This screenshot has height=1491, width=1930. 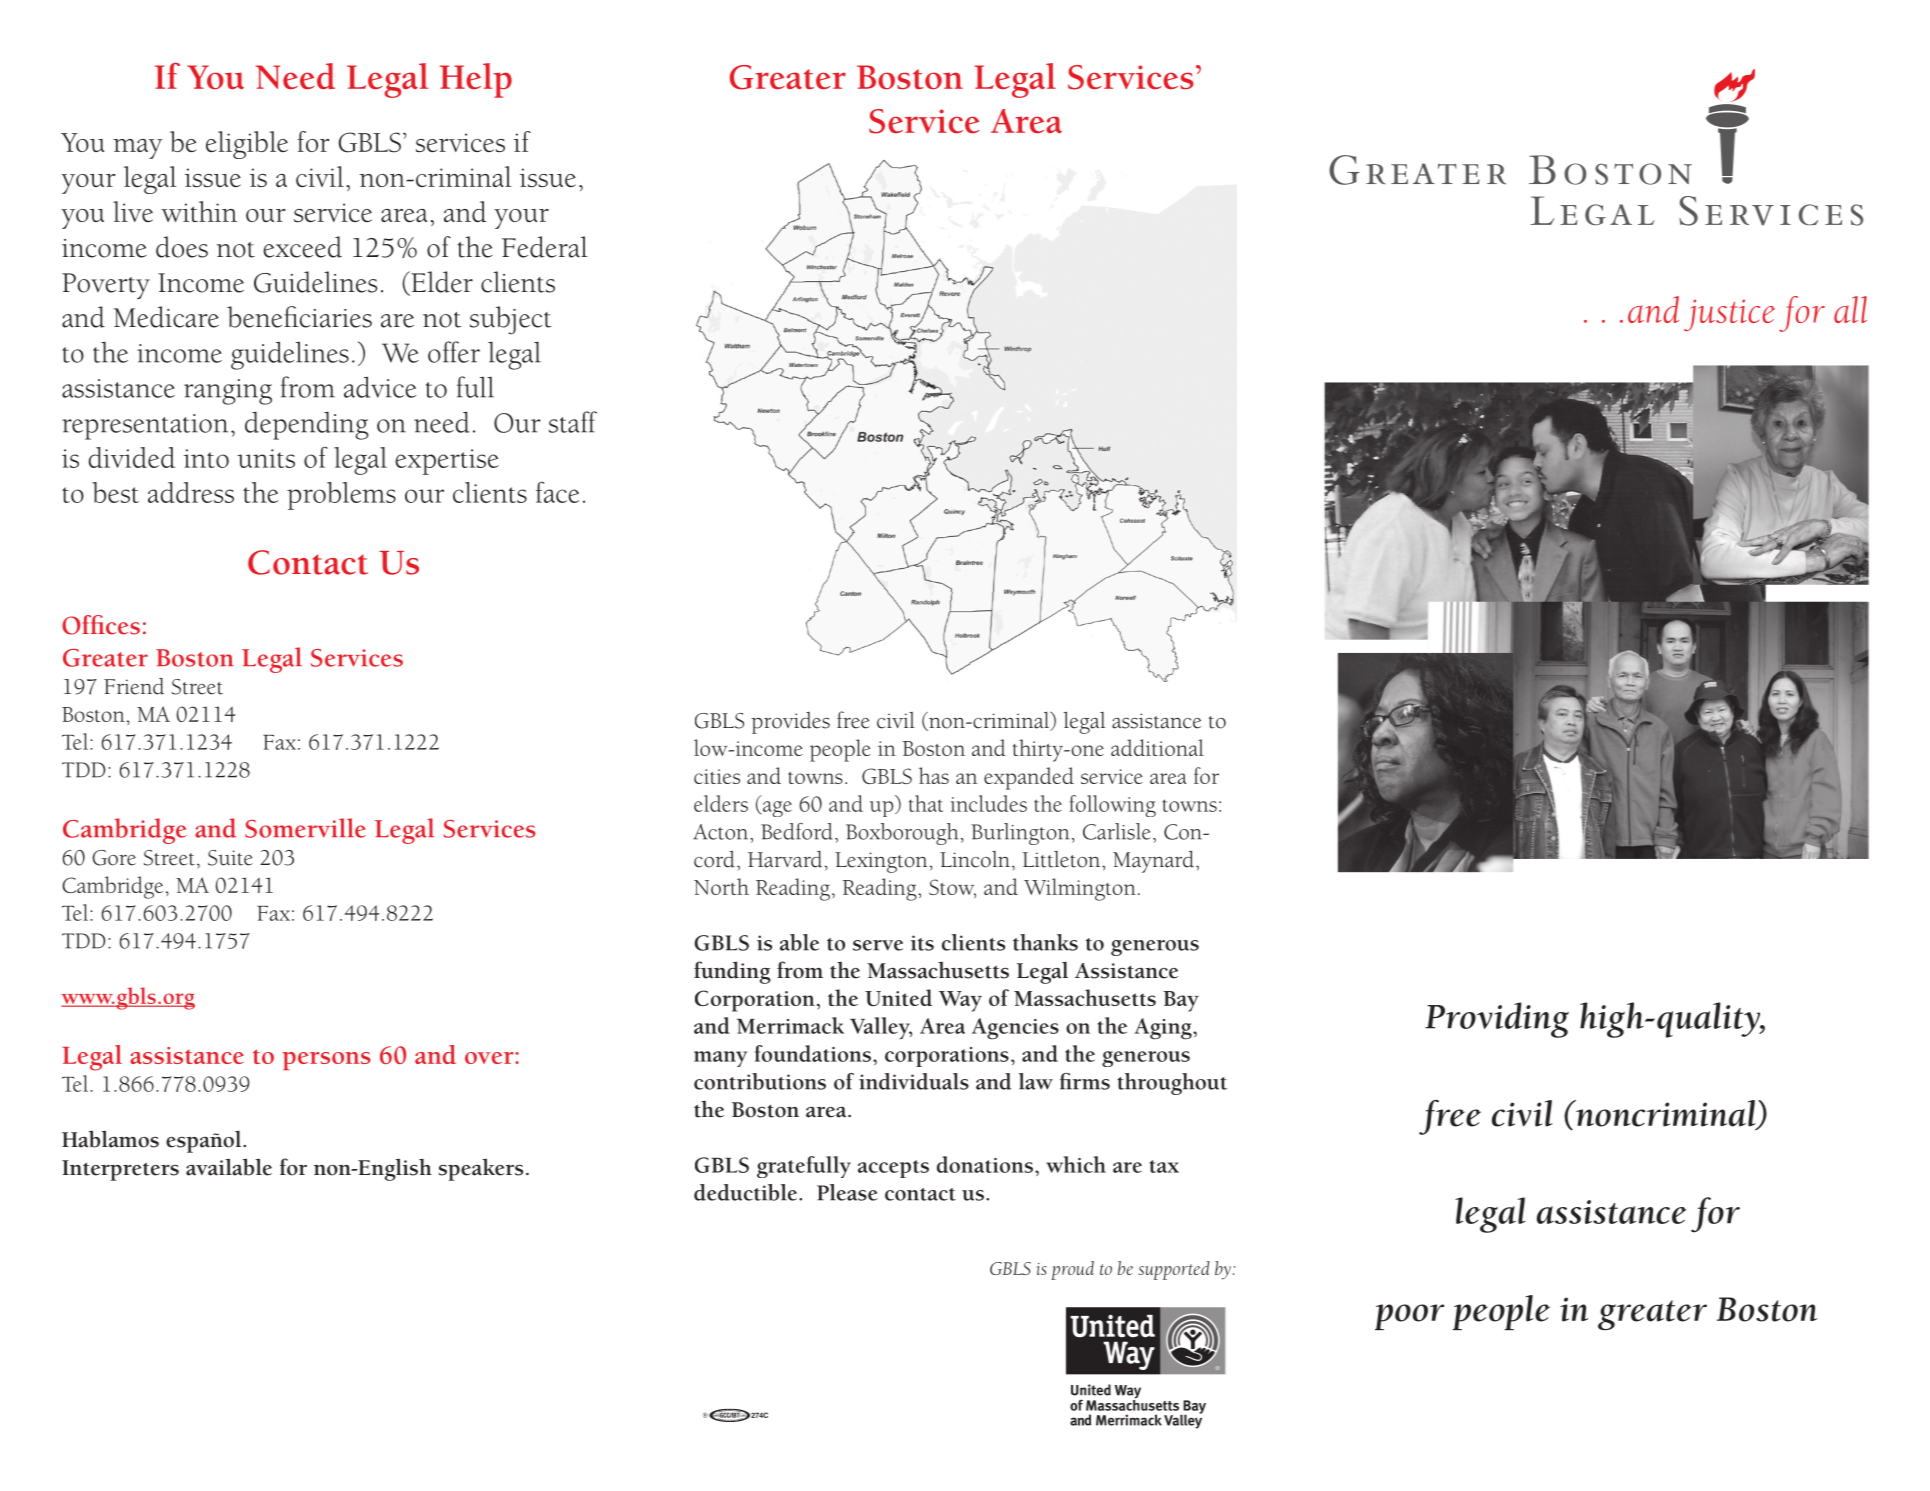 What do you see at coordinates (247, 145) in the screenshot?
I see `eligible` at bounding box center [247, 145].
